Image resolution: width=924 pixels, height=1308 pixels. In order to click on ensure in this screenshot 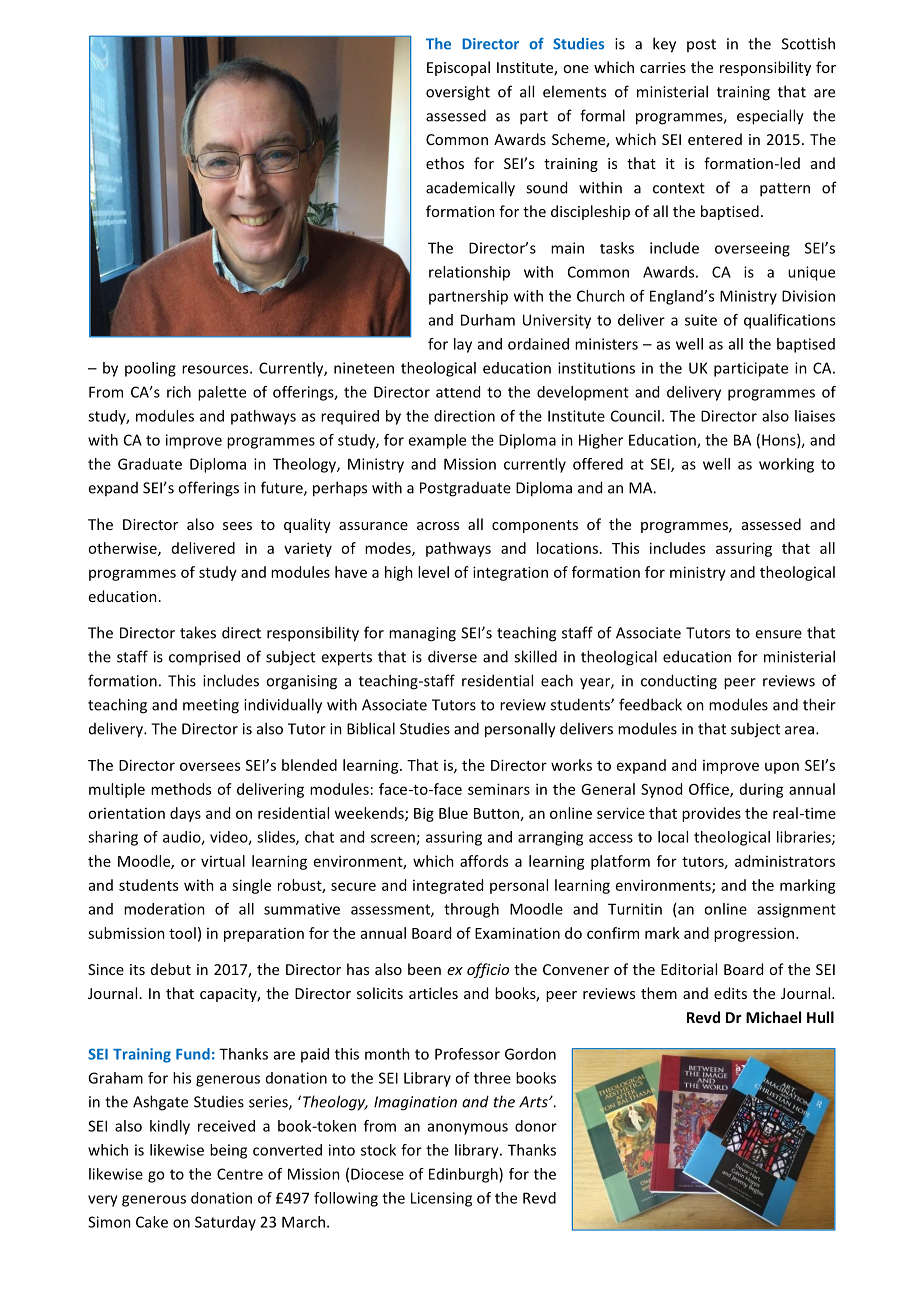, I will do `click(778, 634)`.
